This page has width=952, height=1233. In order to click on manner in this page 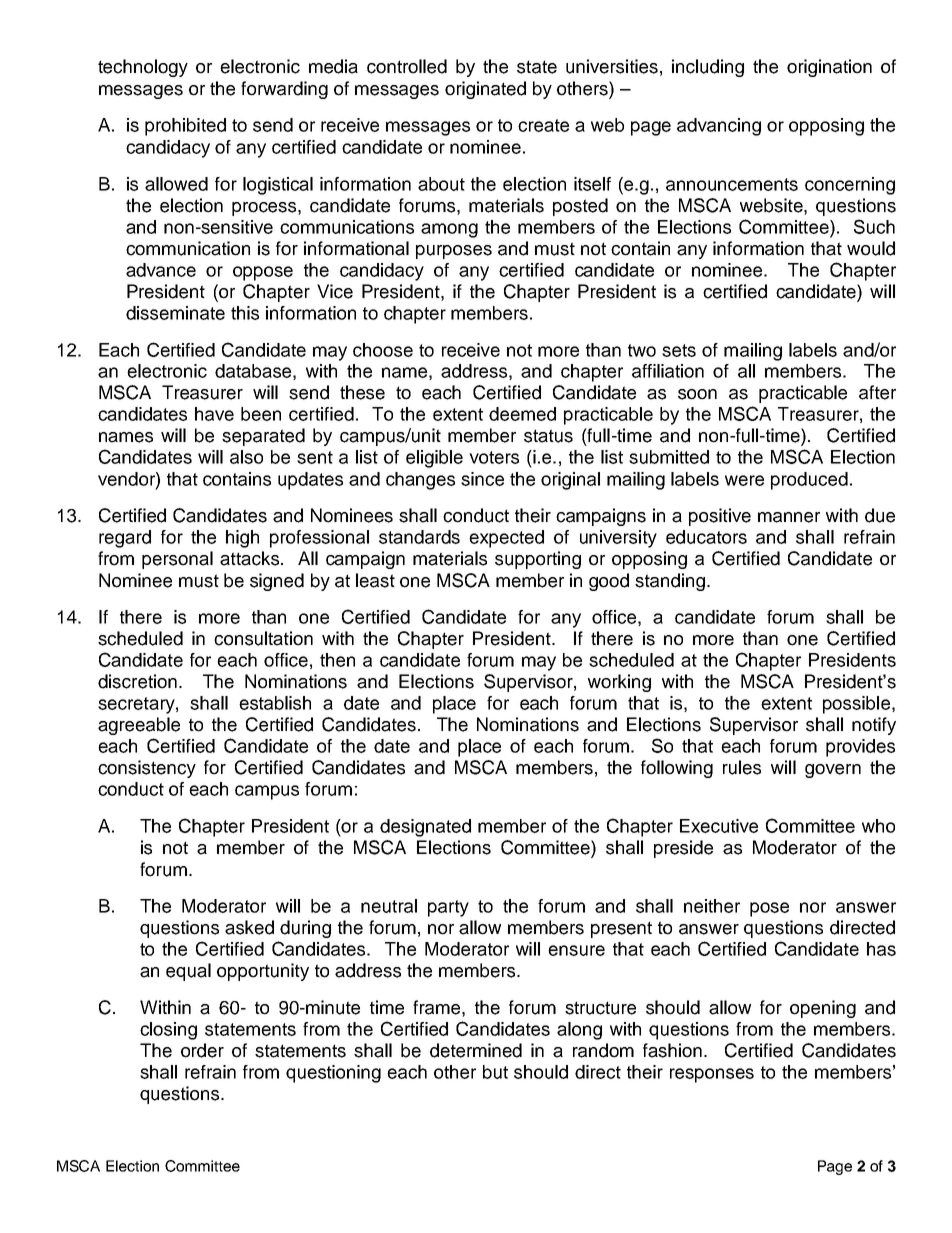, I will do `click(789, 517)`.
